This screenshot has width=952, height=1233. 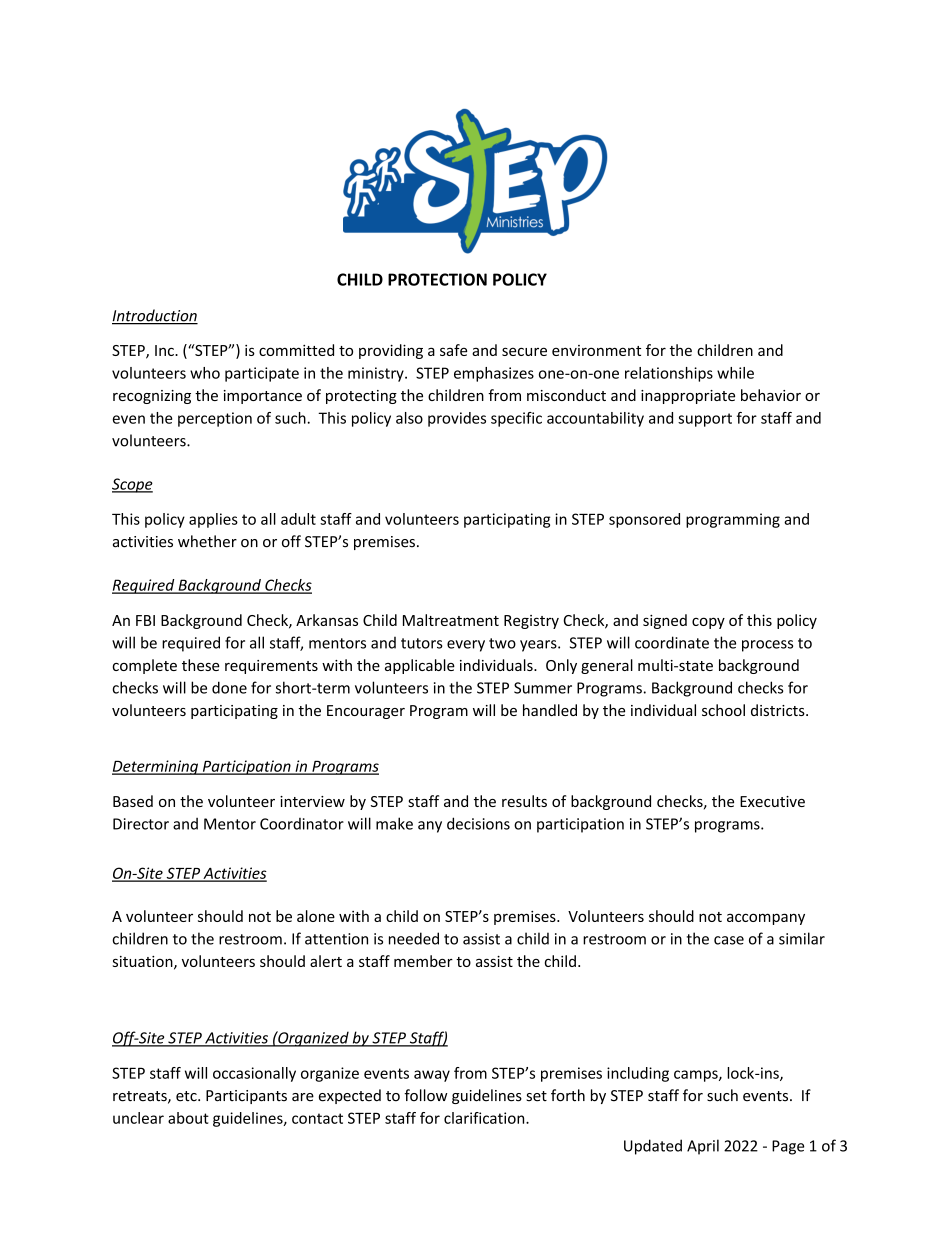 What do you see at coordinates (437, 279) in the screenshot?
I see `PROTECTION` at bounding box center [437, 279].
